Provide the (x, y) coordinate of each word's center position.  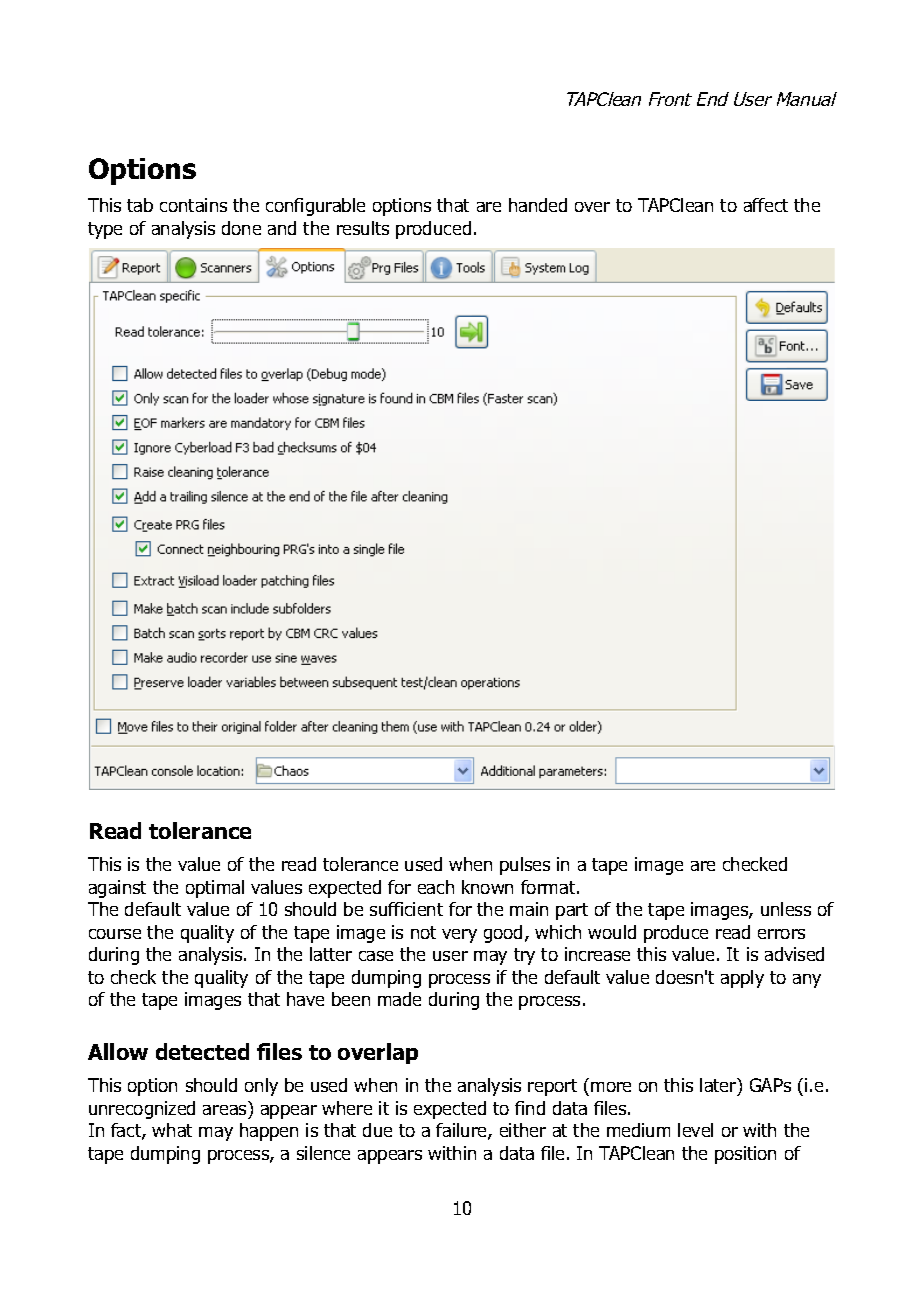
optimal (215, 889)
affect (766, 205)
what (172, 1130)
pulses (525, 866)
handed (538, 205)
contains (193, 205)
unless (786, 909)
